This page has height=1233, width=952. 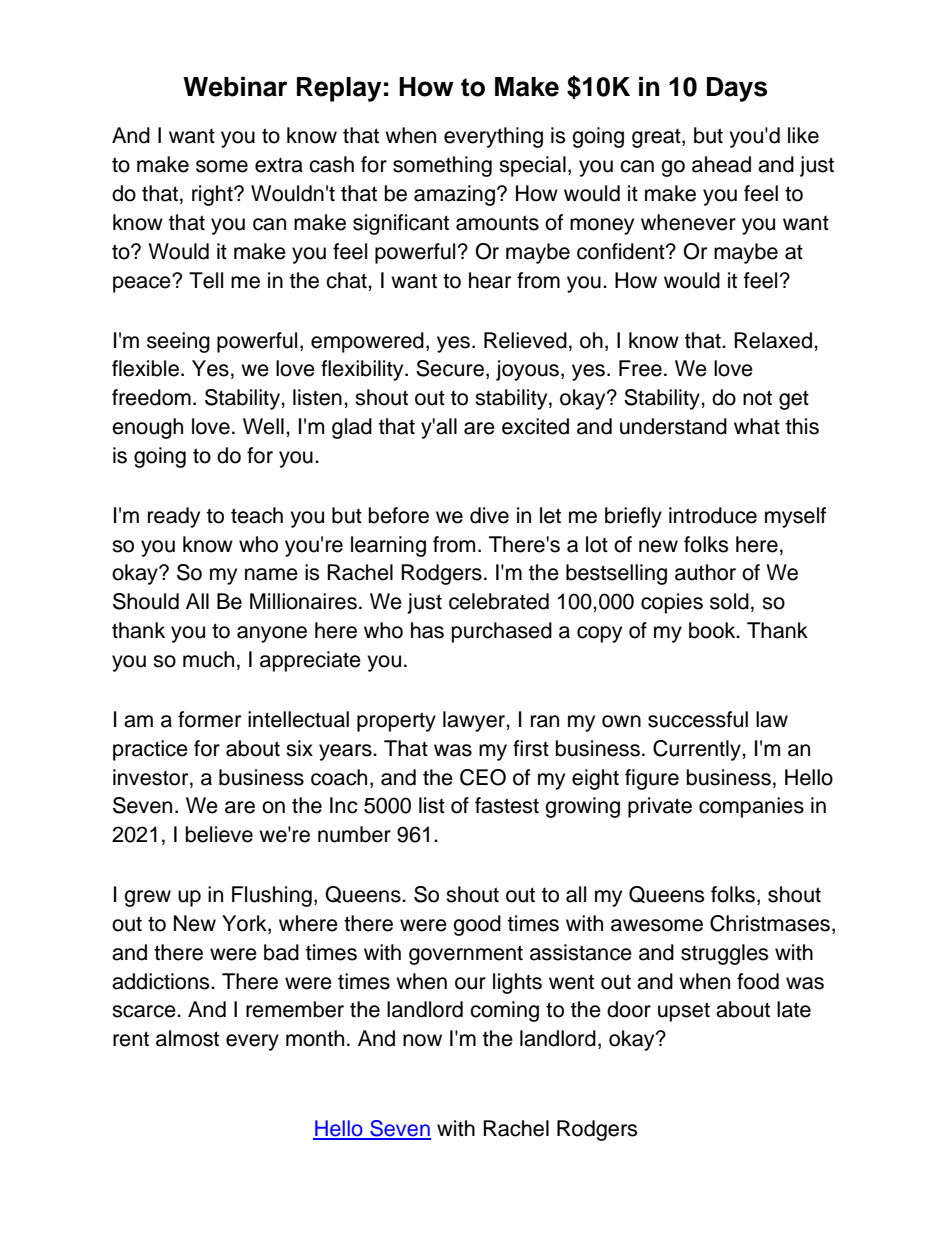 I want to click on Webinar, so click(x=235, y=86).
